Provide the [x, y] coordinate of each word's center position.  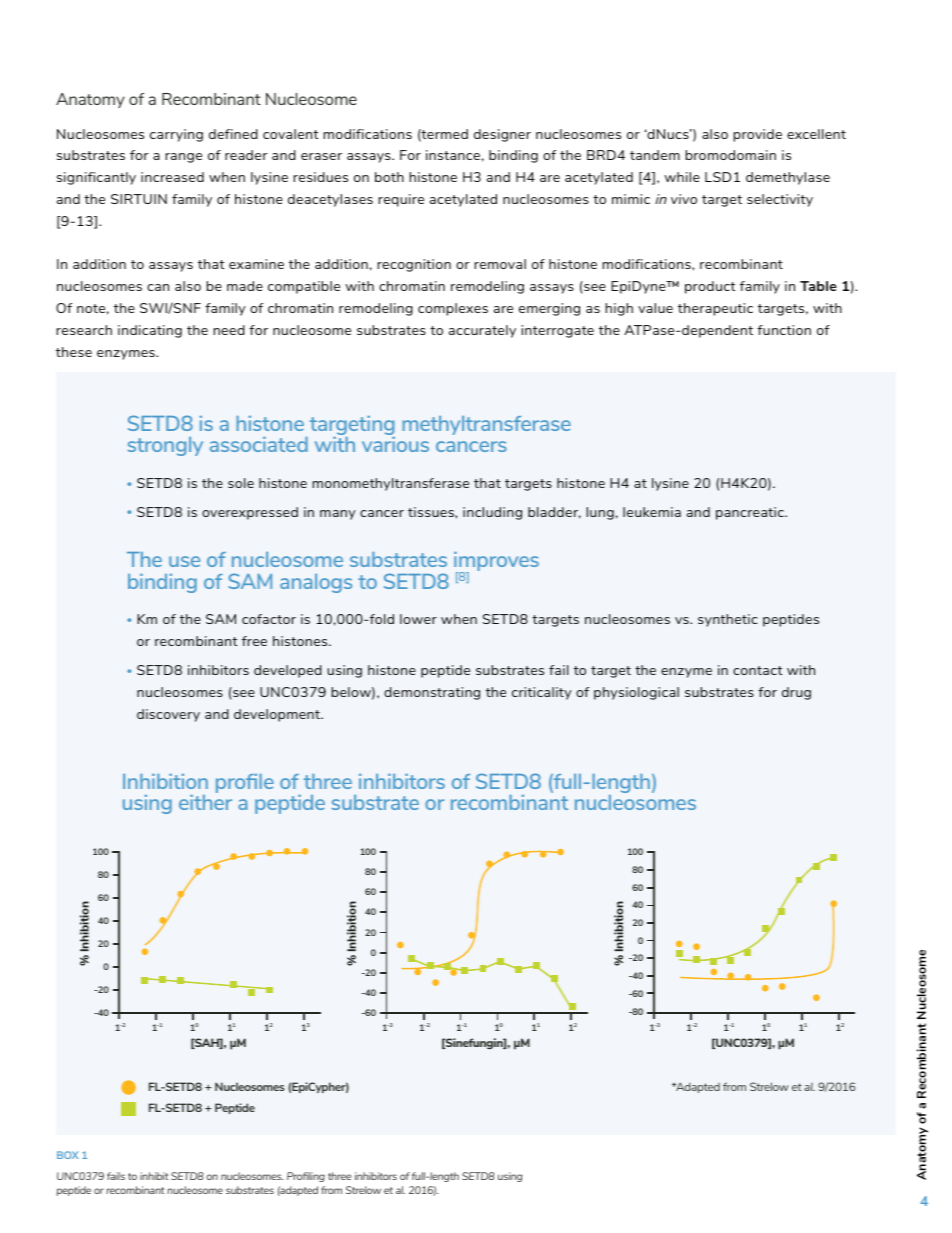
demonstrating [432, 693]
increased [172, 177]
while [682, 177]
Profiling [306, 1177]
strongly [165, 446]
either [205, 801]
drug [796, 693]
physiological [636, 693]
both [389, 177]
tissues [432, 512]
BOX [68, 1155]
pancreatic [751, 513]
